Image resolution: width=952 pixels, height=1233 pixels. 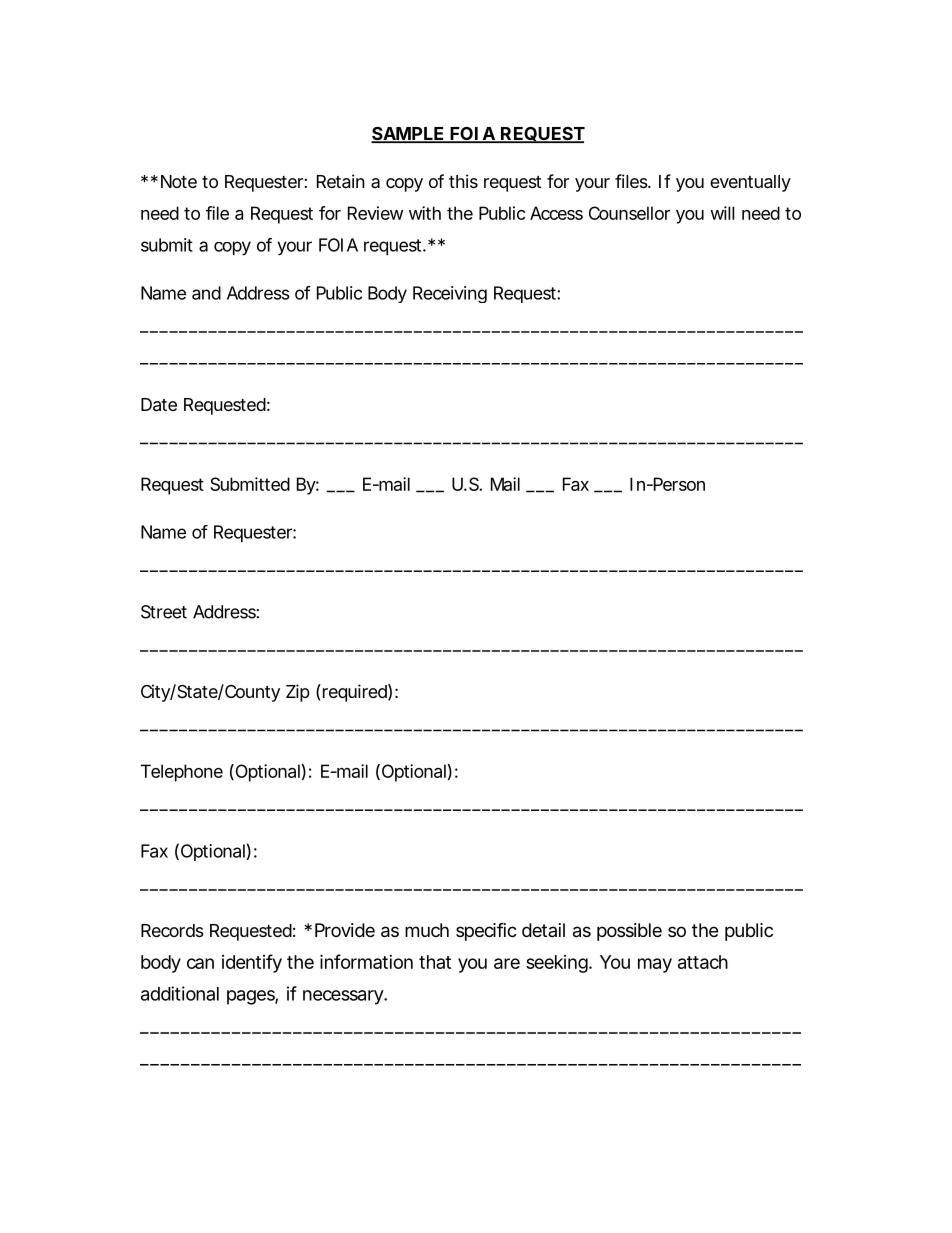 What do you see at coordinates (629, 213) in the image?
I see `Counsellor` at bounding box center [629, 213].
